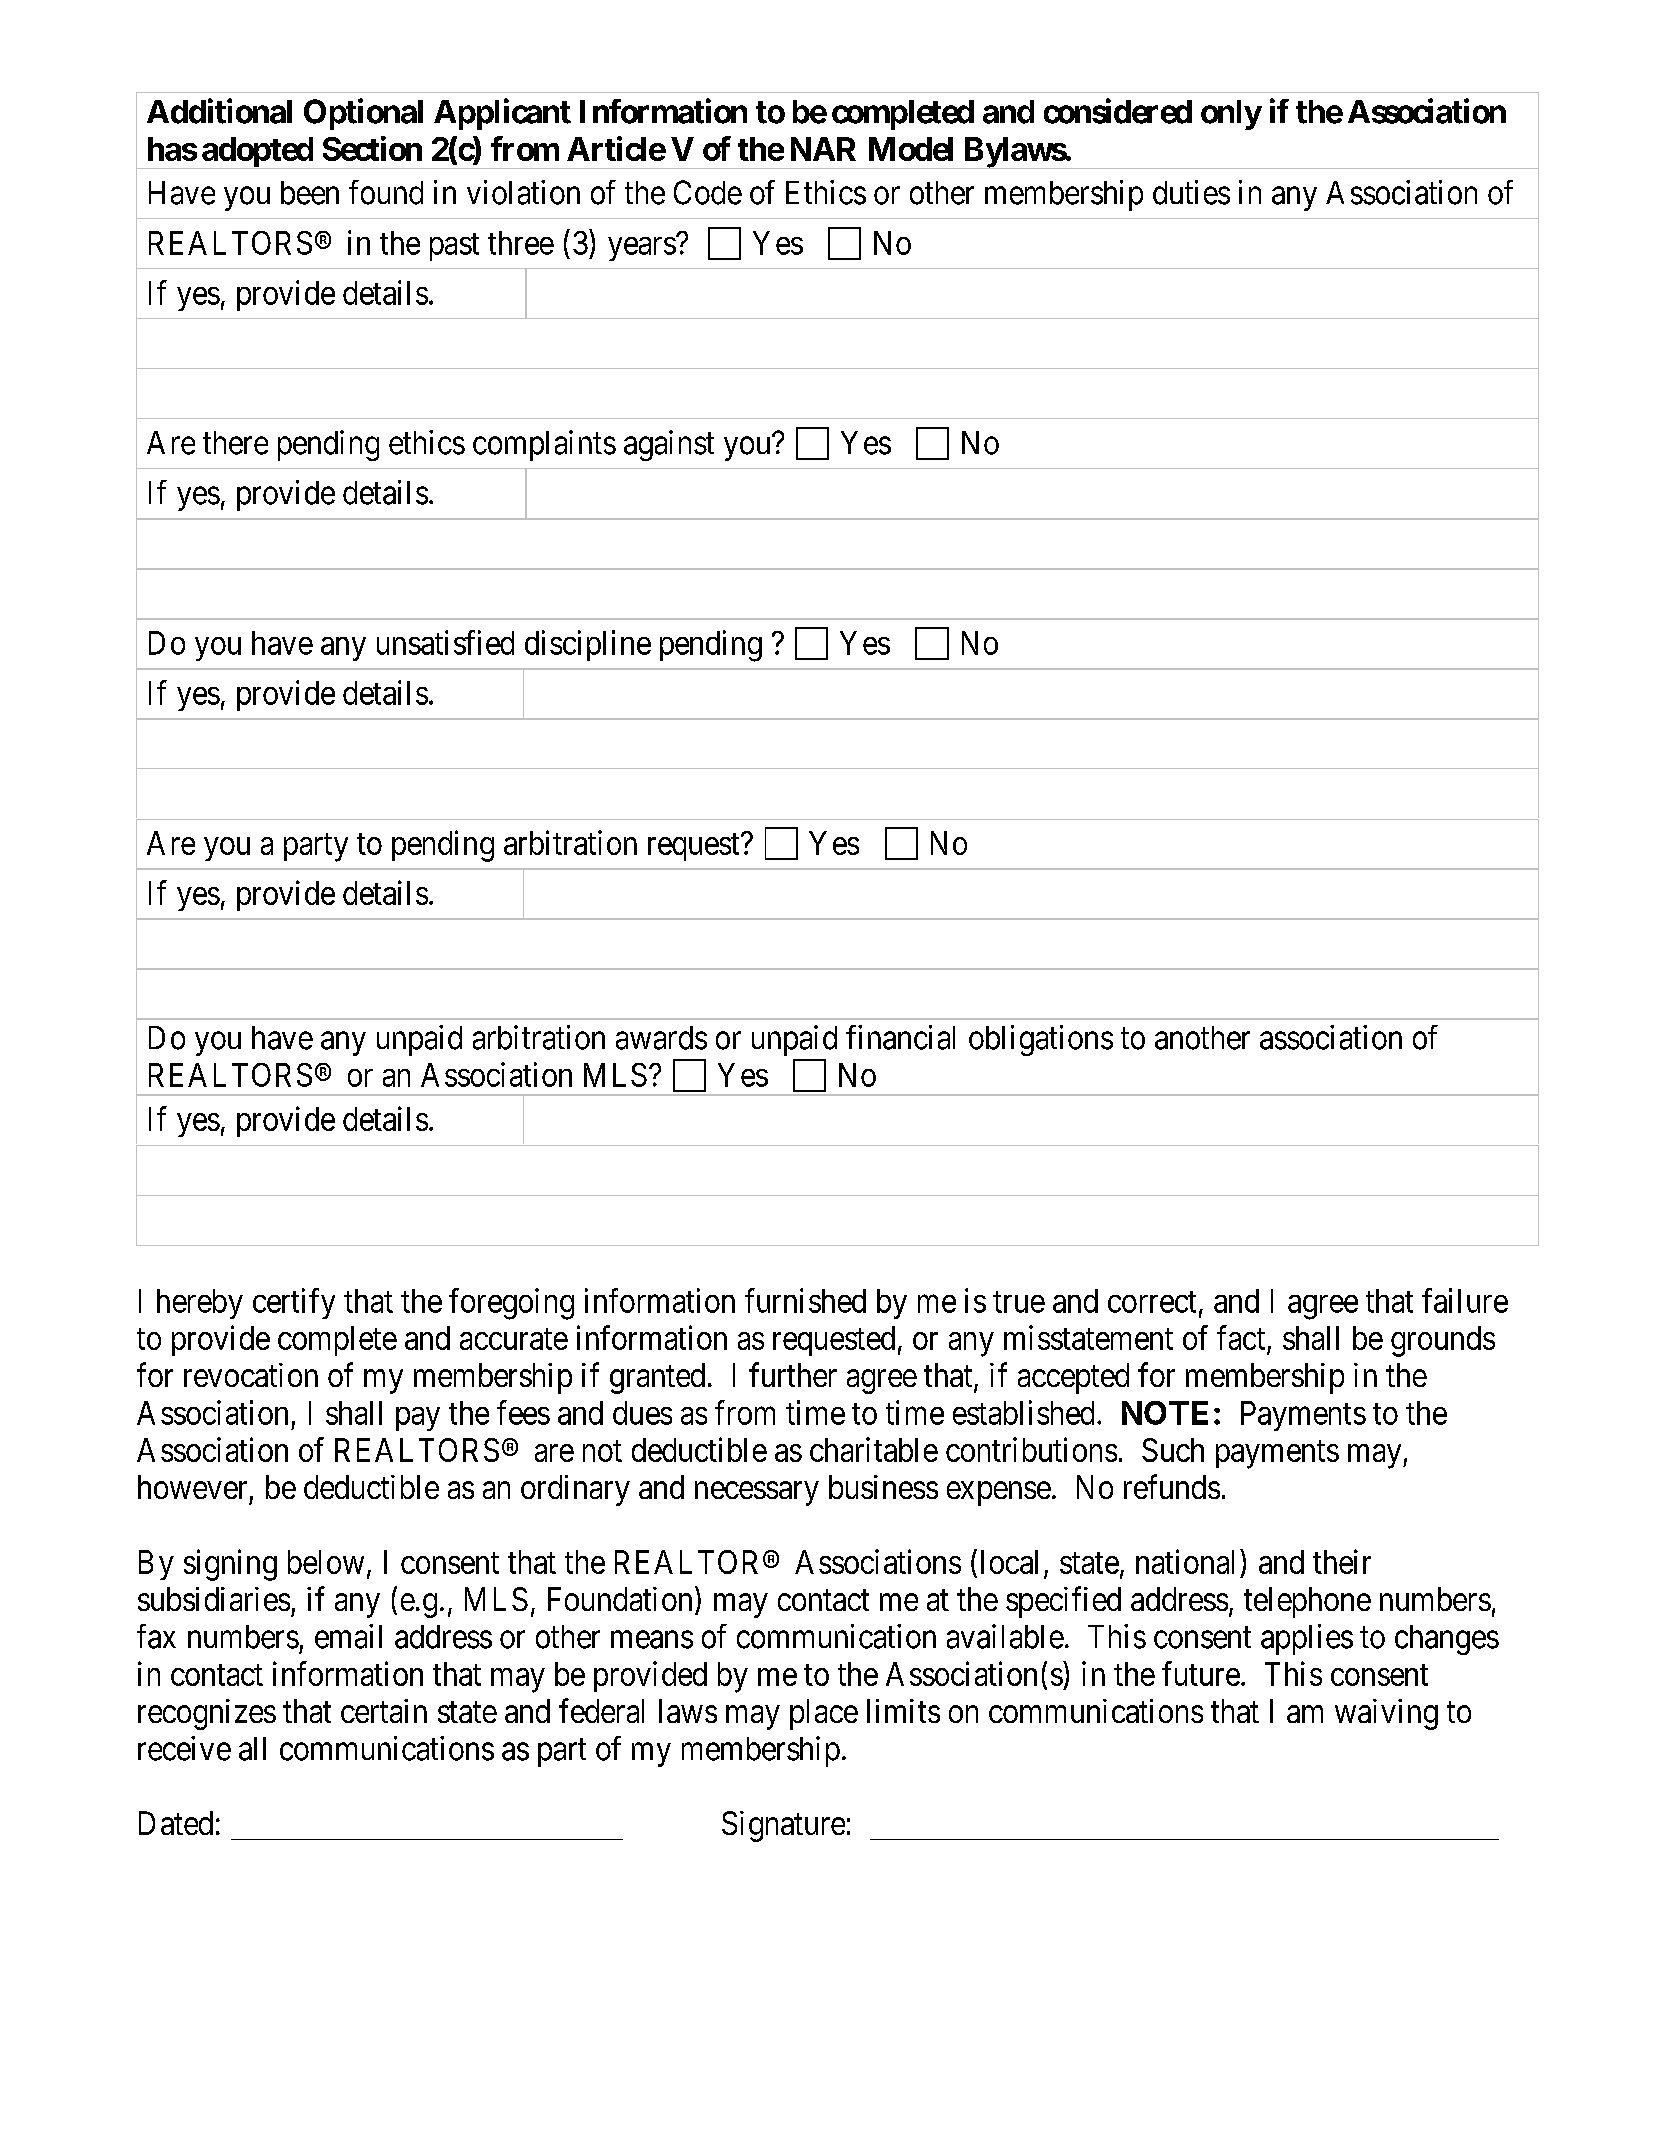 Image resolution: width=1655 pixels, height=2142 pixels. Describe the element at coordinates (310, 193) in the page. I see `been` at that location.
